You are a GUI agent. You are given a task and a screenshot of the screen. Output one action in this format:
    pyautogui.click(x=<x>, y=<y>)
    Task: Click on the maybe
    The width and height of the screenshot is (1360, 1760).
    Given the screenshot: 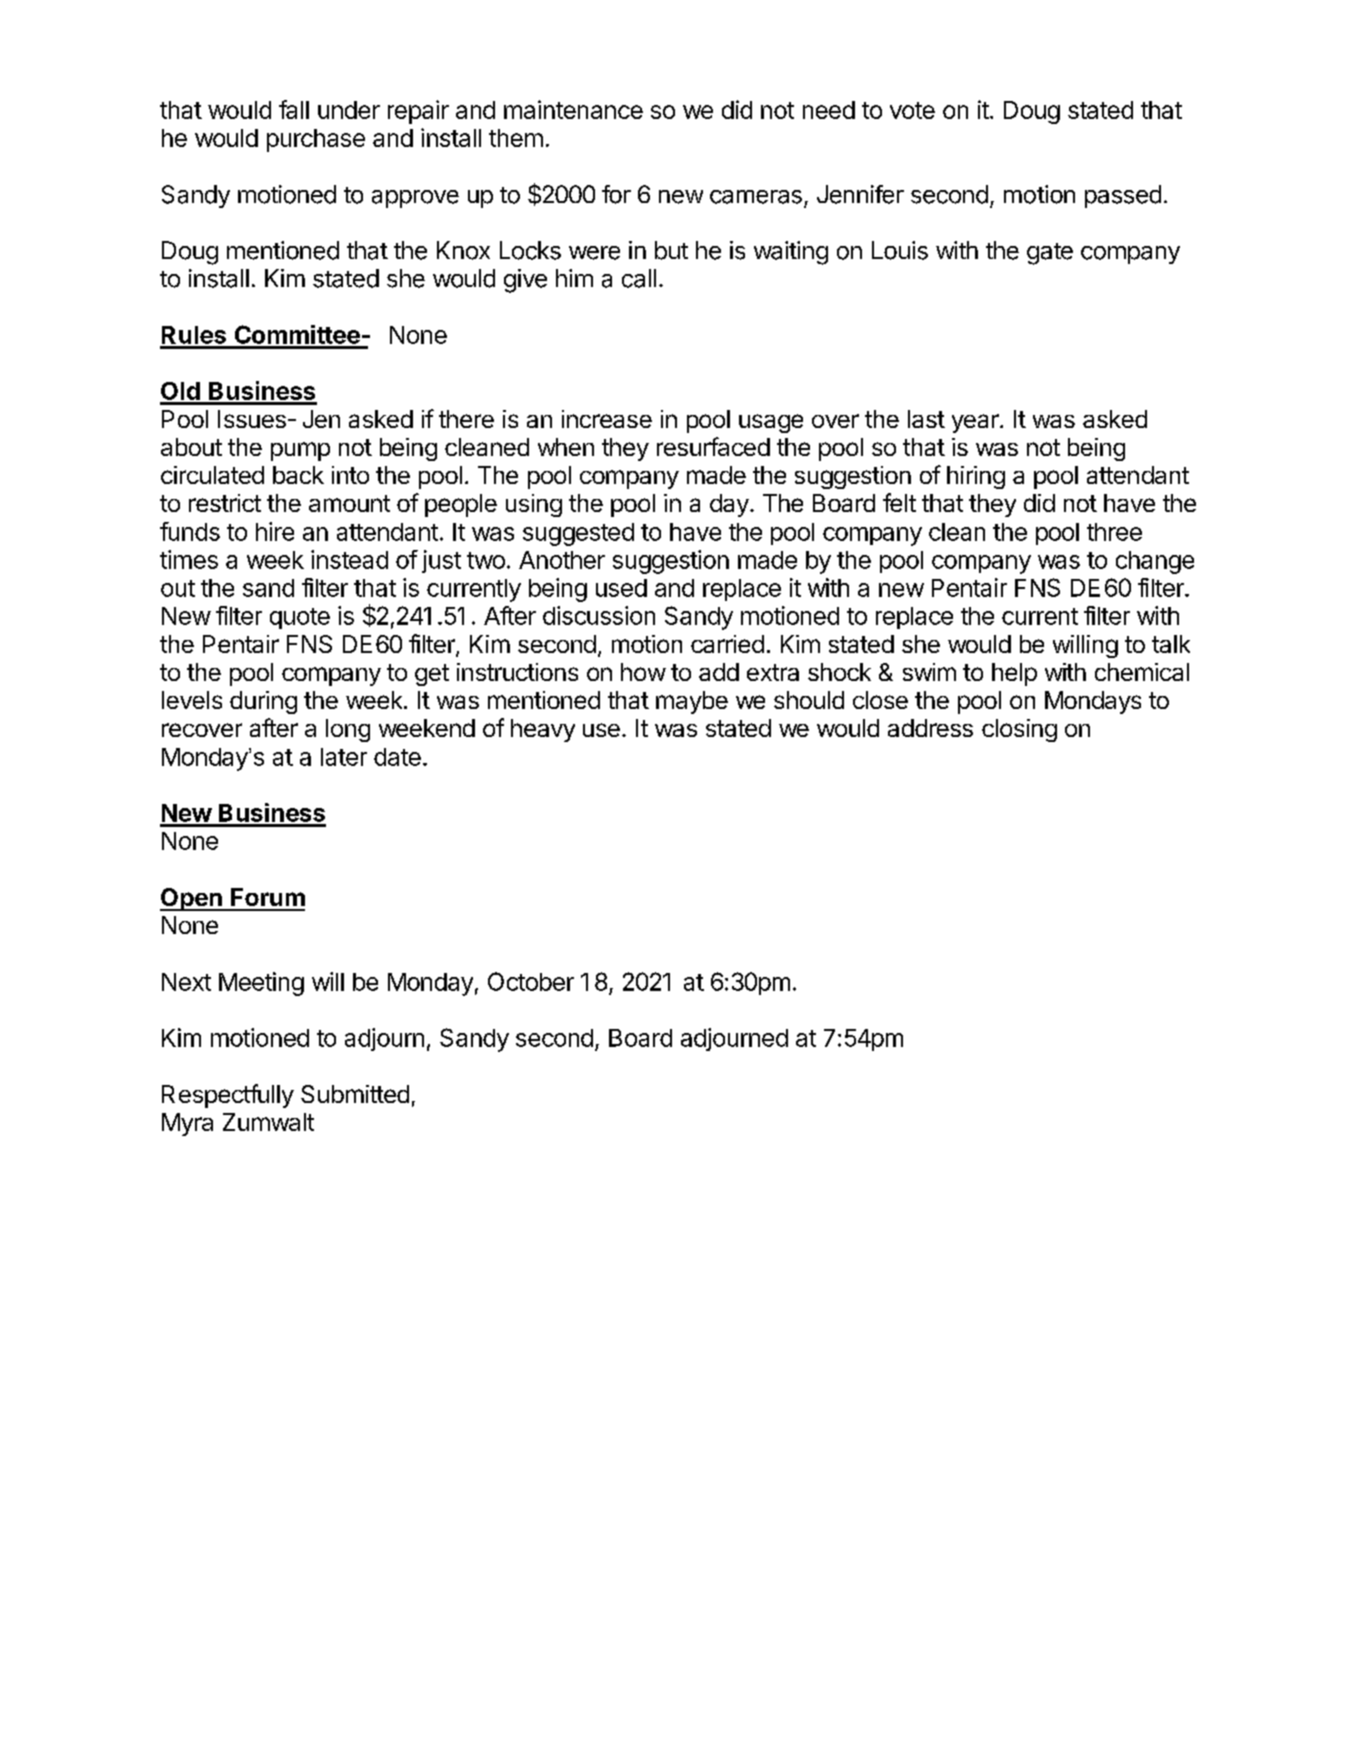 What is the action you would take?
    pyautogui.click(x=692, y=702)
